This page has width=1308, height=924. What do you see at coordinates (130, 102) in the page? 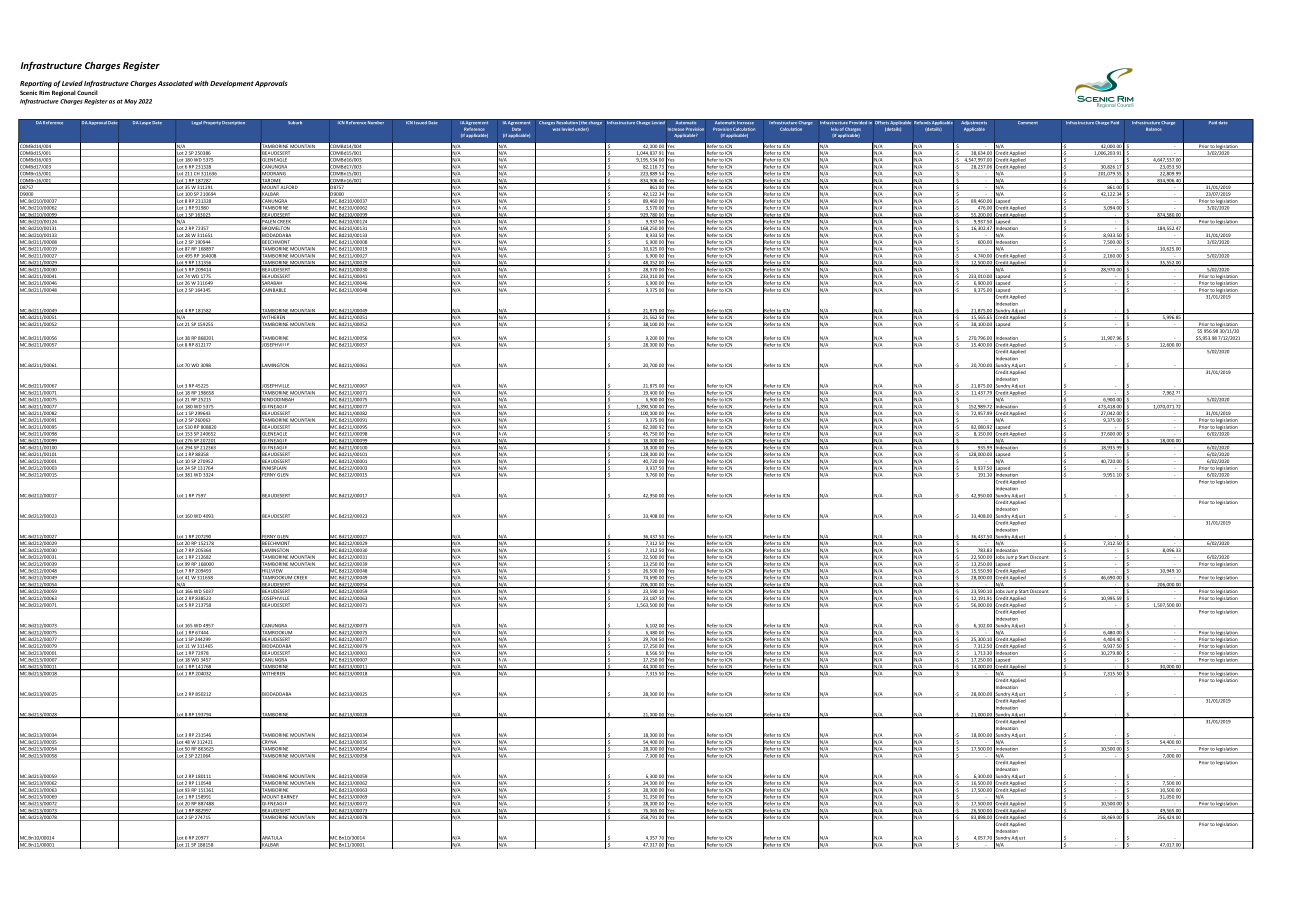
I see `May` at bounding box center [130, 102].
